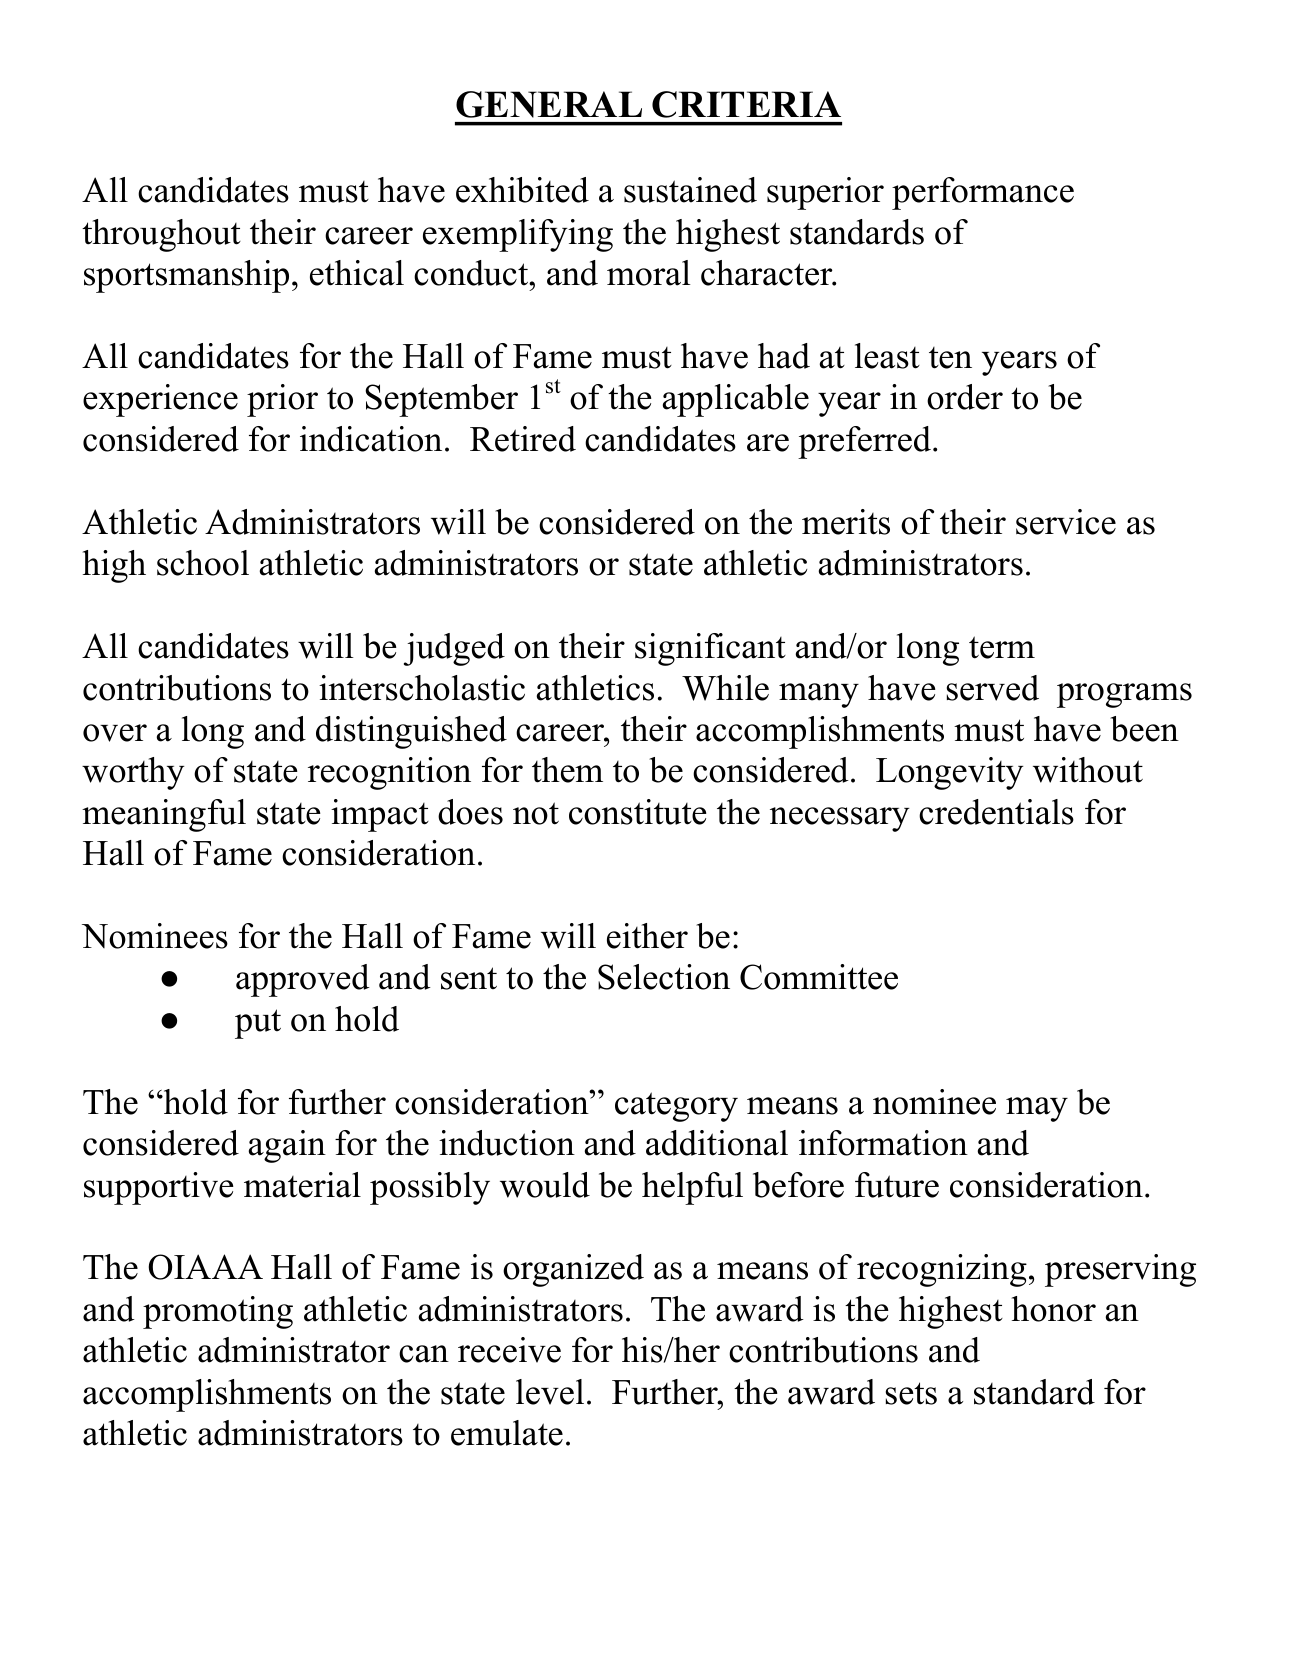  I want to click on promoting, so click(218, 1312).
